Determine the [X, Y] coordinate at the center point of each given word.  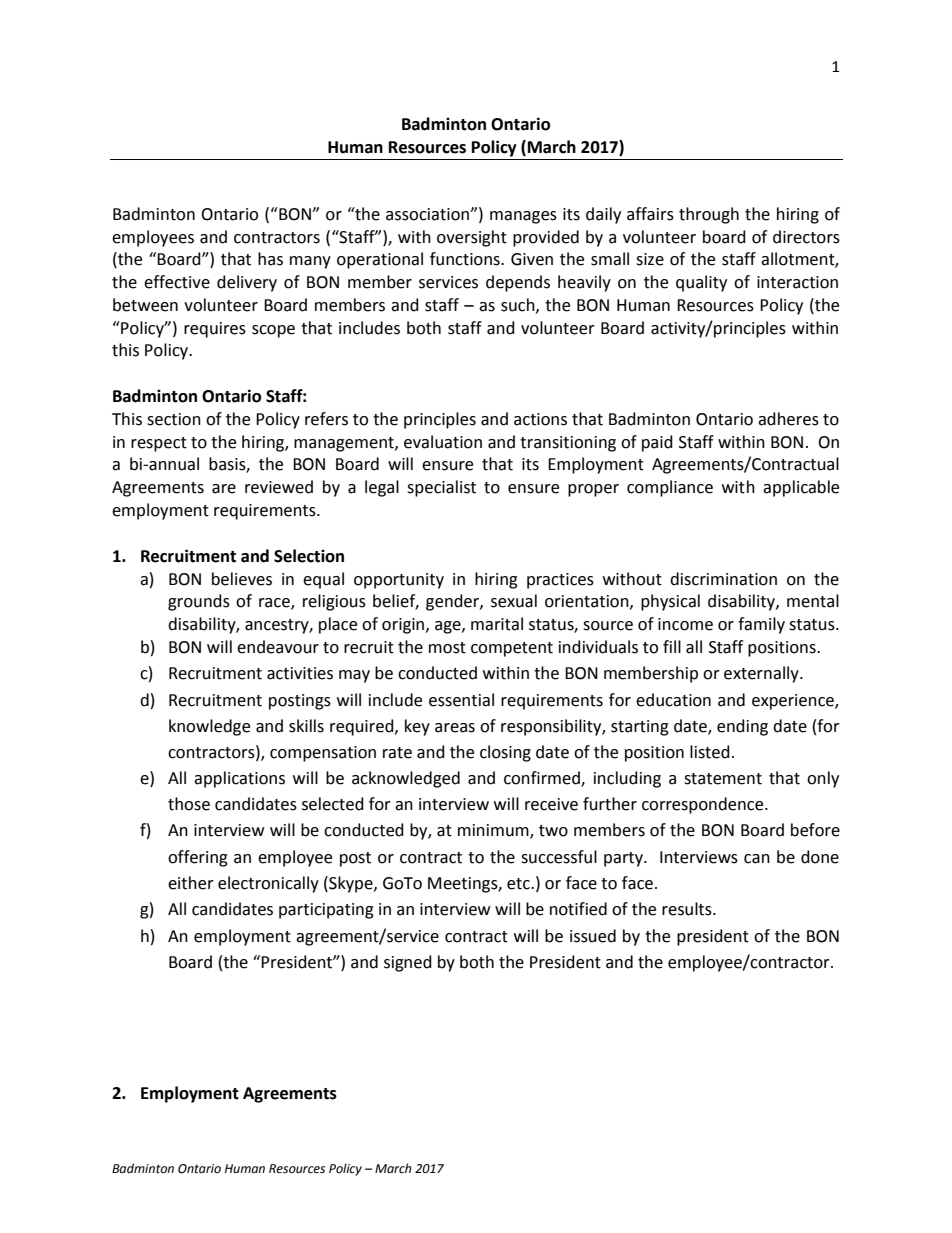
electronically [268, 884]
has [270, 259]
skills [306, 726]
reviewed [279, 487]
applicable [801, 488]
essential [461, 700]
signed [408, 963]
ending [742, 727]
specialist [441, 488]
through [709, 215]
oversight [472, 238]
